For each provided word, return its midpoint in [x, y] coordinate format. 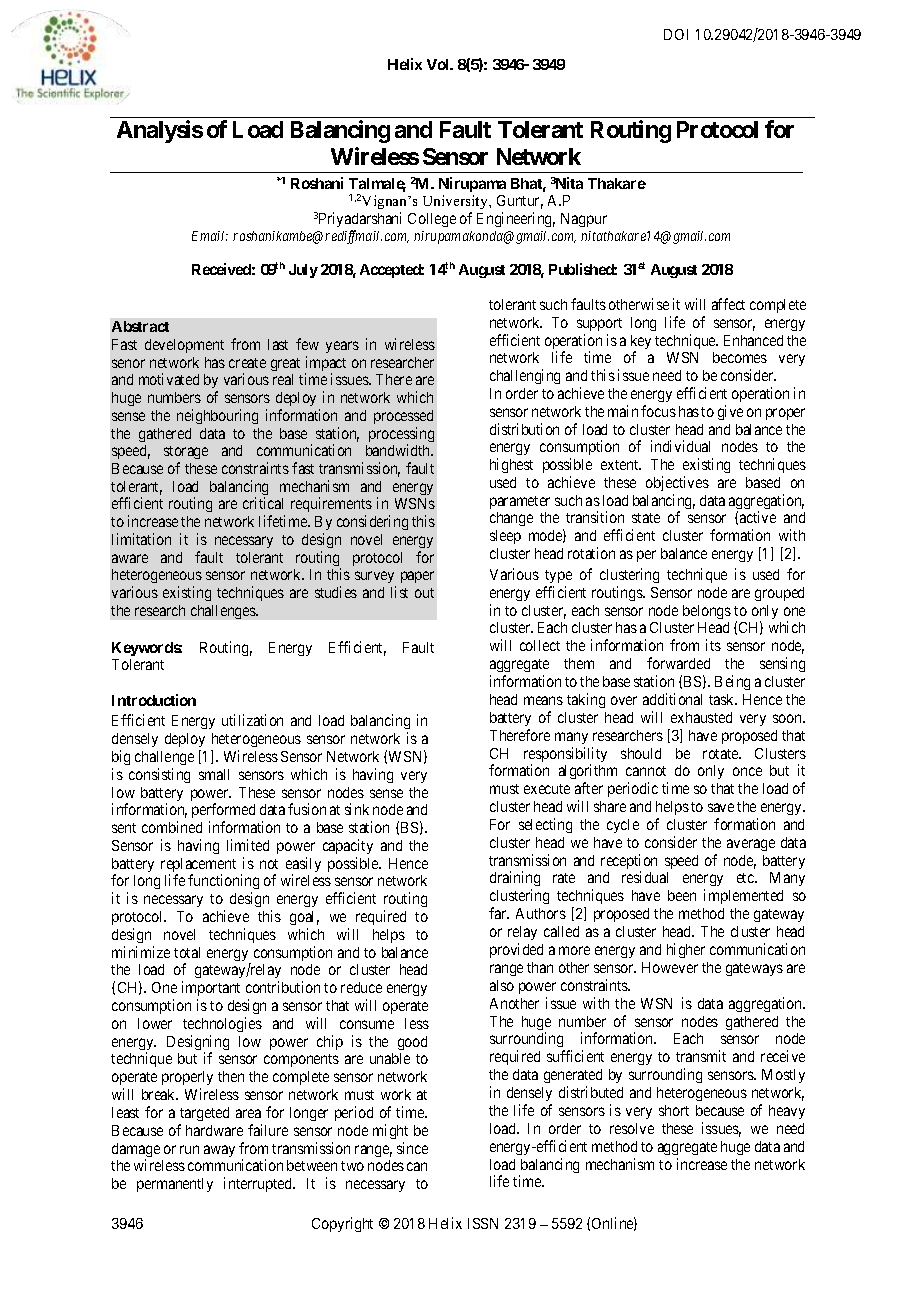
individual [680, 446]
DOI [676, 34]
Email [210, 236]
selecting [545, 825]
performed [223, 812]
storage [186, 454]
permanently [175, 1185]
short [674, 1110]
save [721, 807]
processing [401, 436]
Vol [439, 64]
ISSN [483, 1223]
